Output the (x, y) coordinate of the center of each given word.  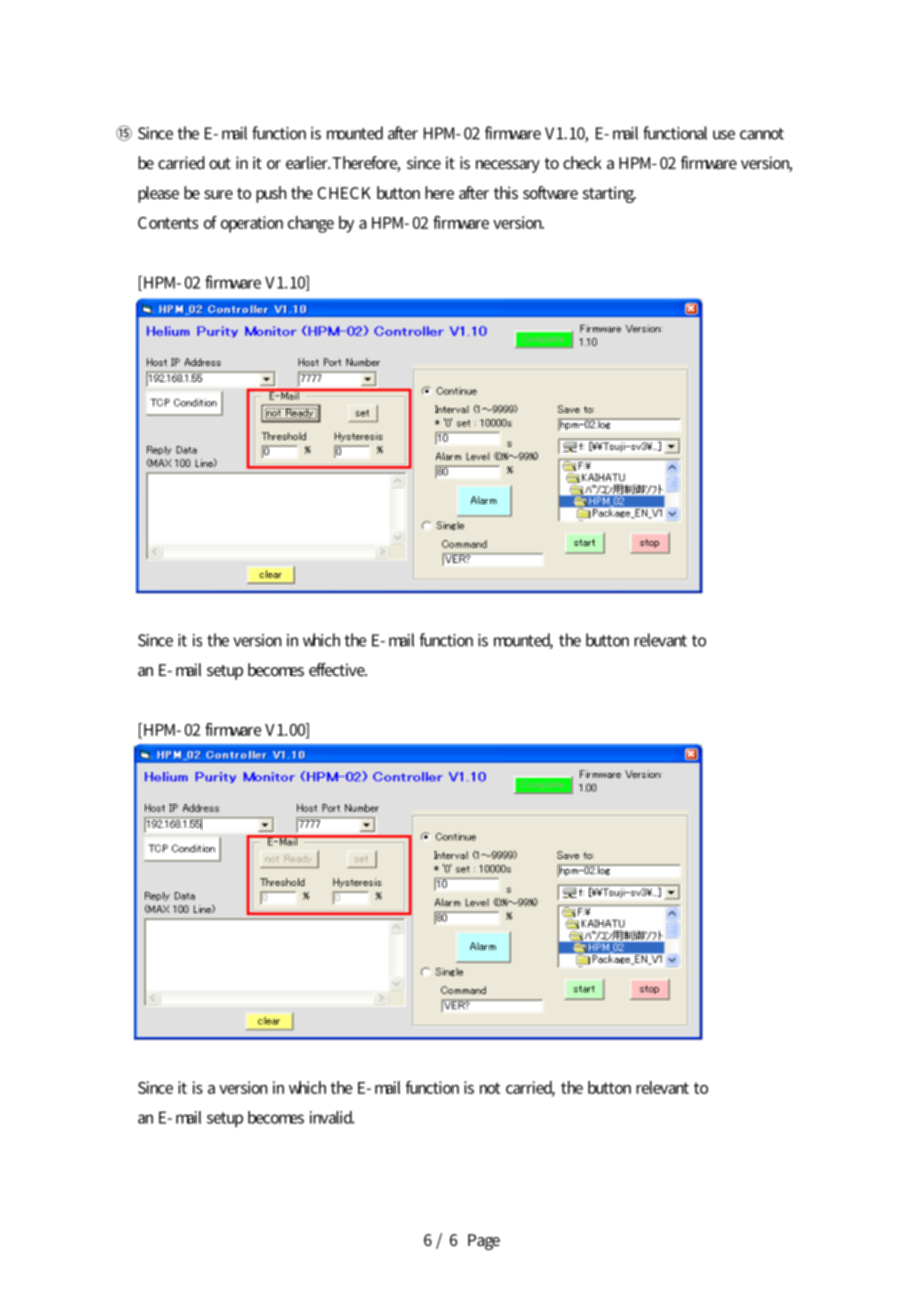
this (506, 192)
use (724, 135)
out (220, 163)
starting (609, 194)
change (311, 224)
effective (338, 669)
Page (484, 1242)
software (550, 192)
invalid (332, 1117)
